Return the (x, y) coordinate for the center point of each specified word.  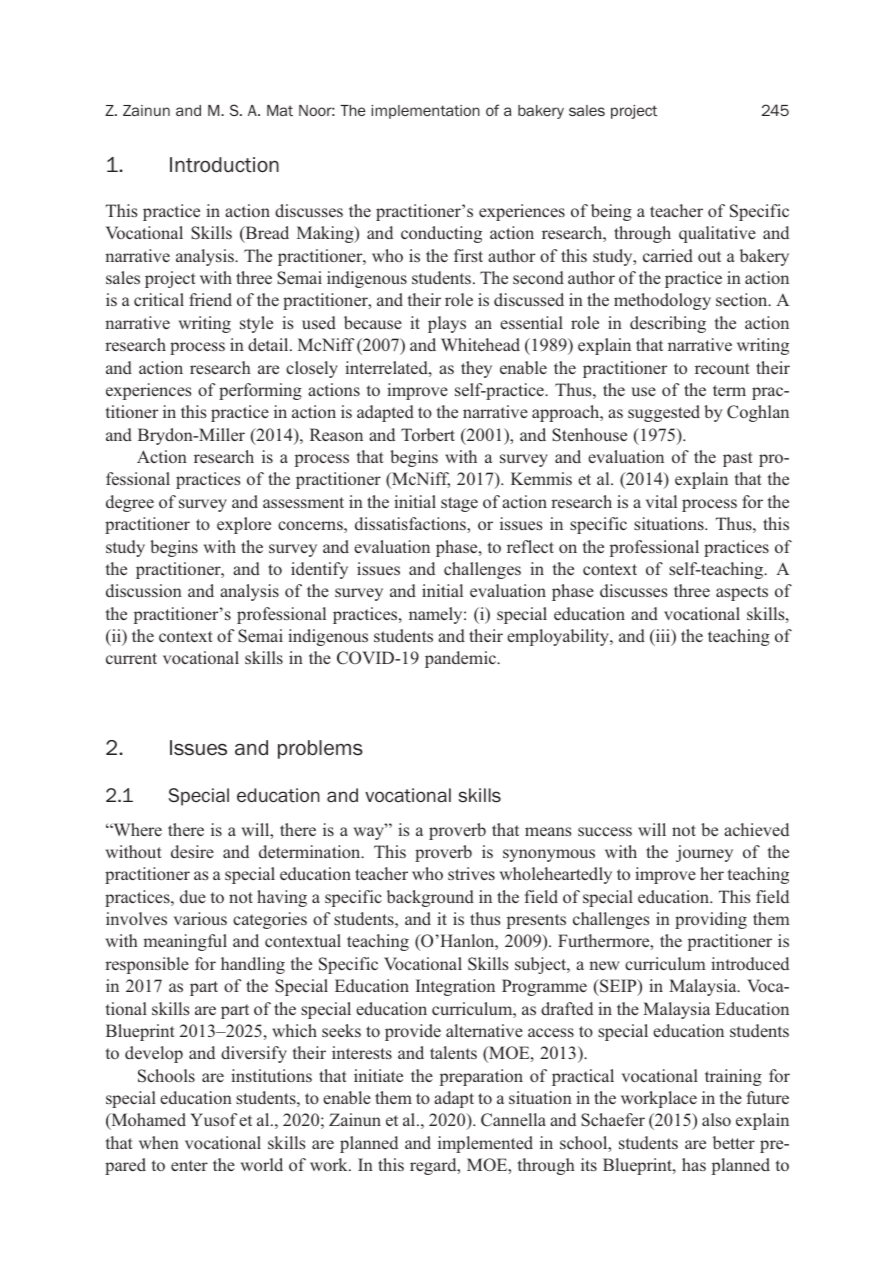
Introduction (224, 165)
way (370, 832)
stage (459, 504)
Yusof (213, 1119)
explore (244, 525)
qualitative (717, 234)
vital (661, 501)
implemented (485, 1144)
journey (704, 853)
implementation (425, 112)
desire (192, 851)
